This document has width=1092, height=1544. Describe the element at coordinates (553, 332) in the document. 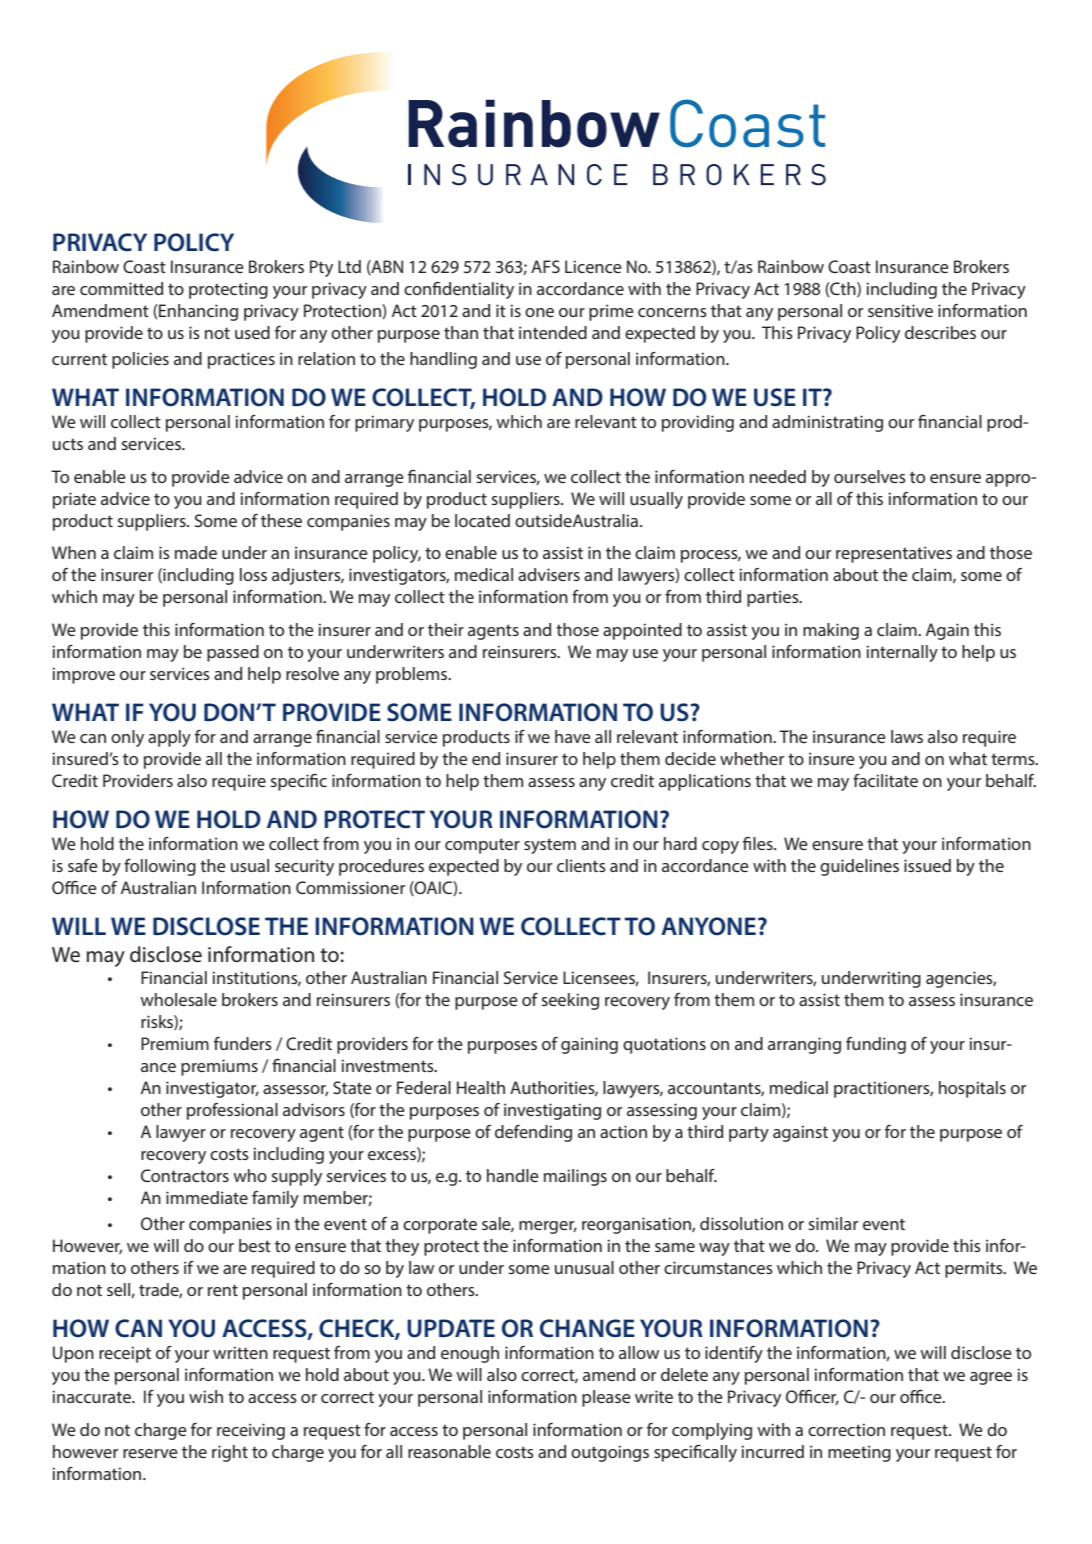

I see `intended` at that location.
